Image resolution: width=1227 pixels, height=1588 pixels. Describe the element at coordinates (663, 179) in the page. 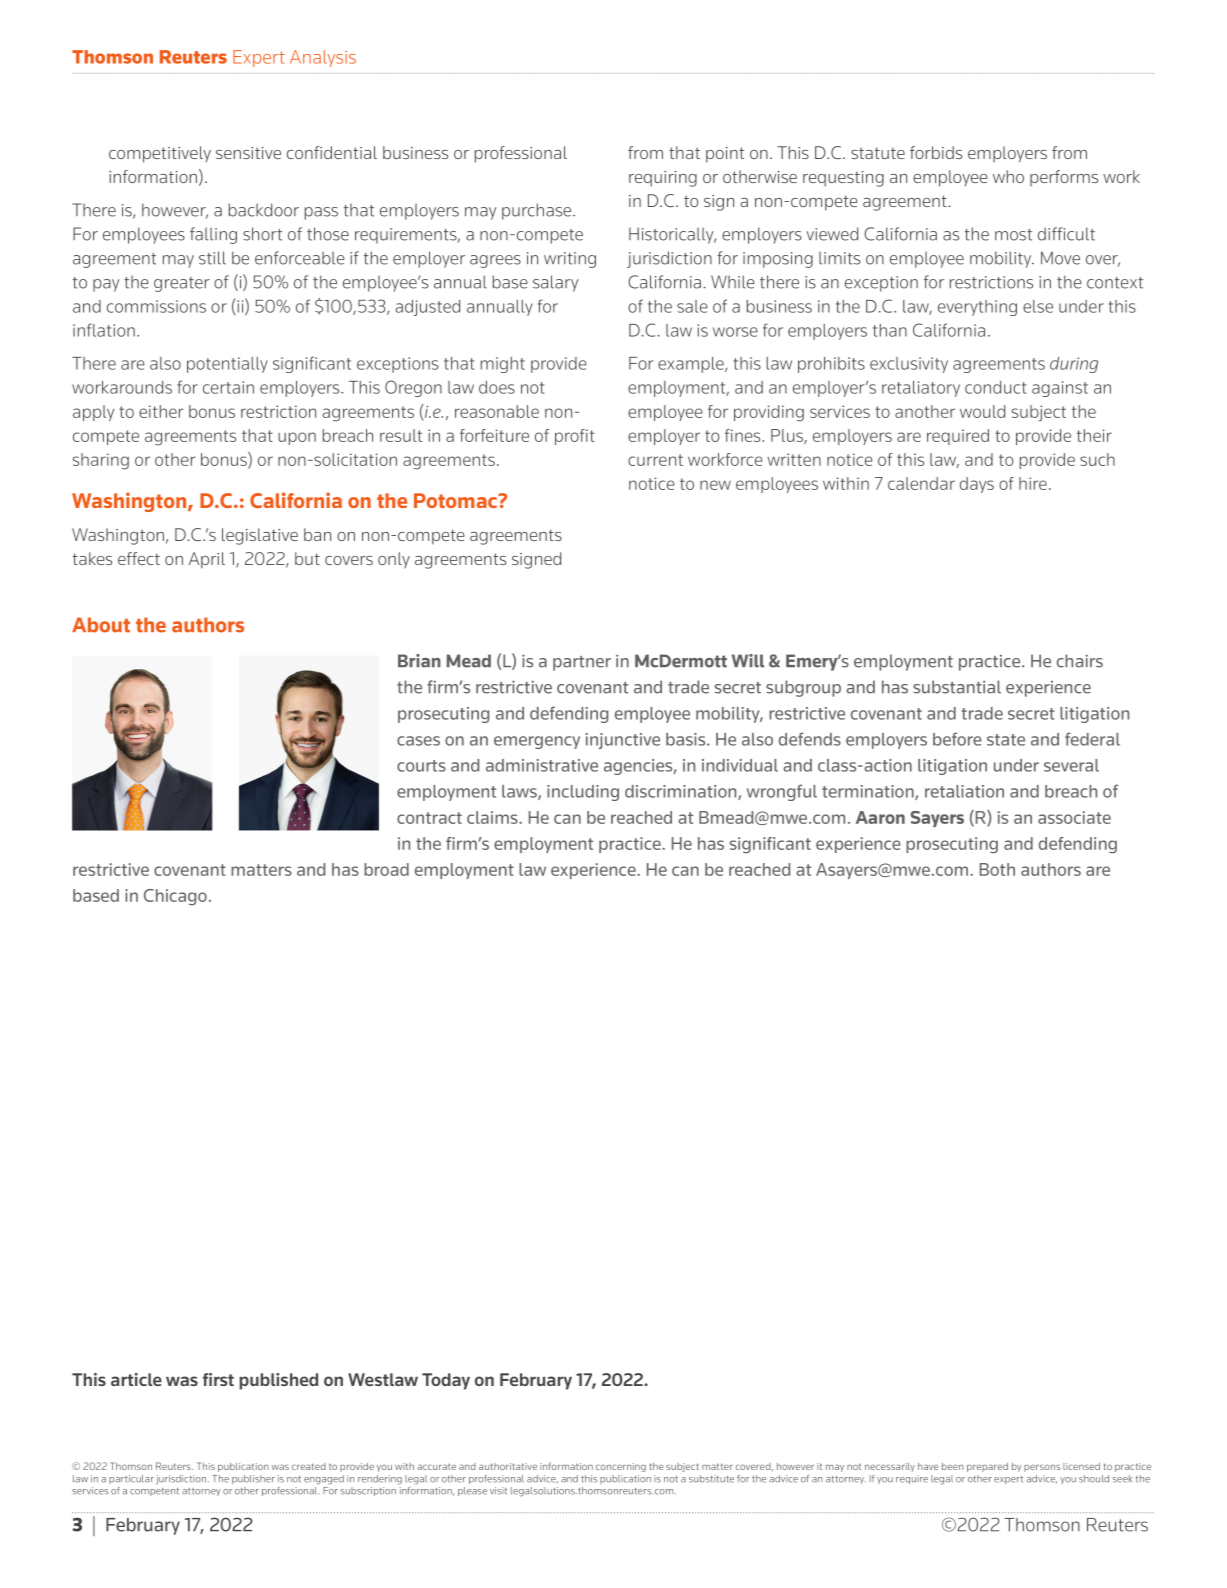

I see `requiring` at that location.
